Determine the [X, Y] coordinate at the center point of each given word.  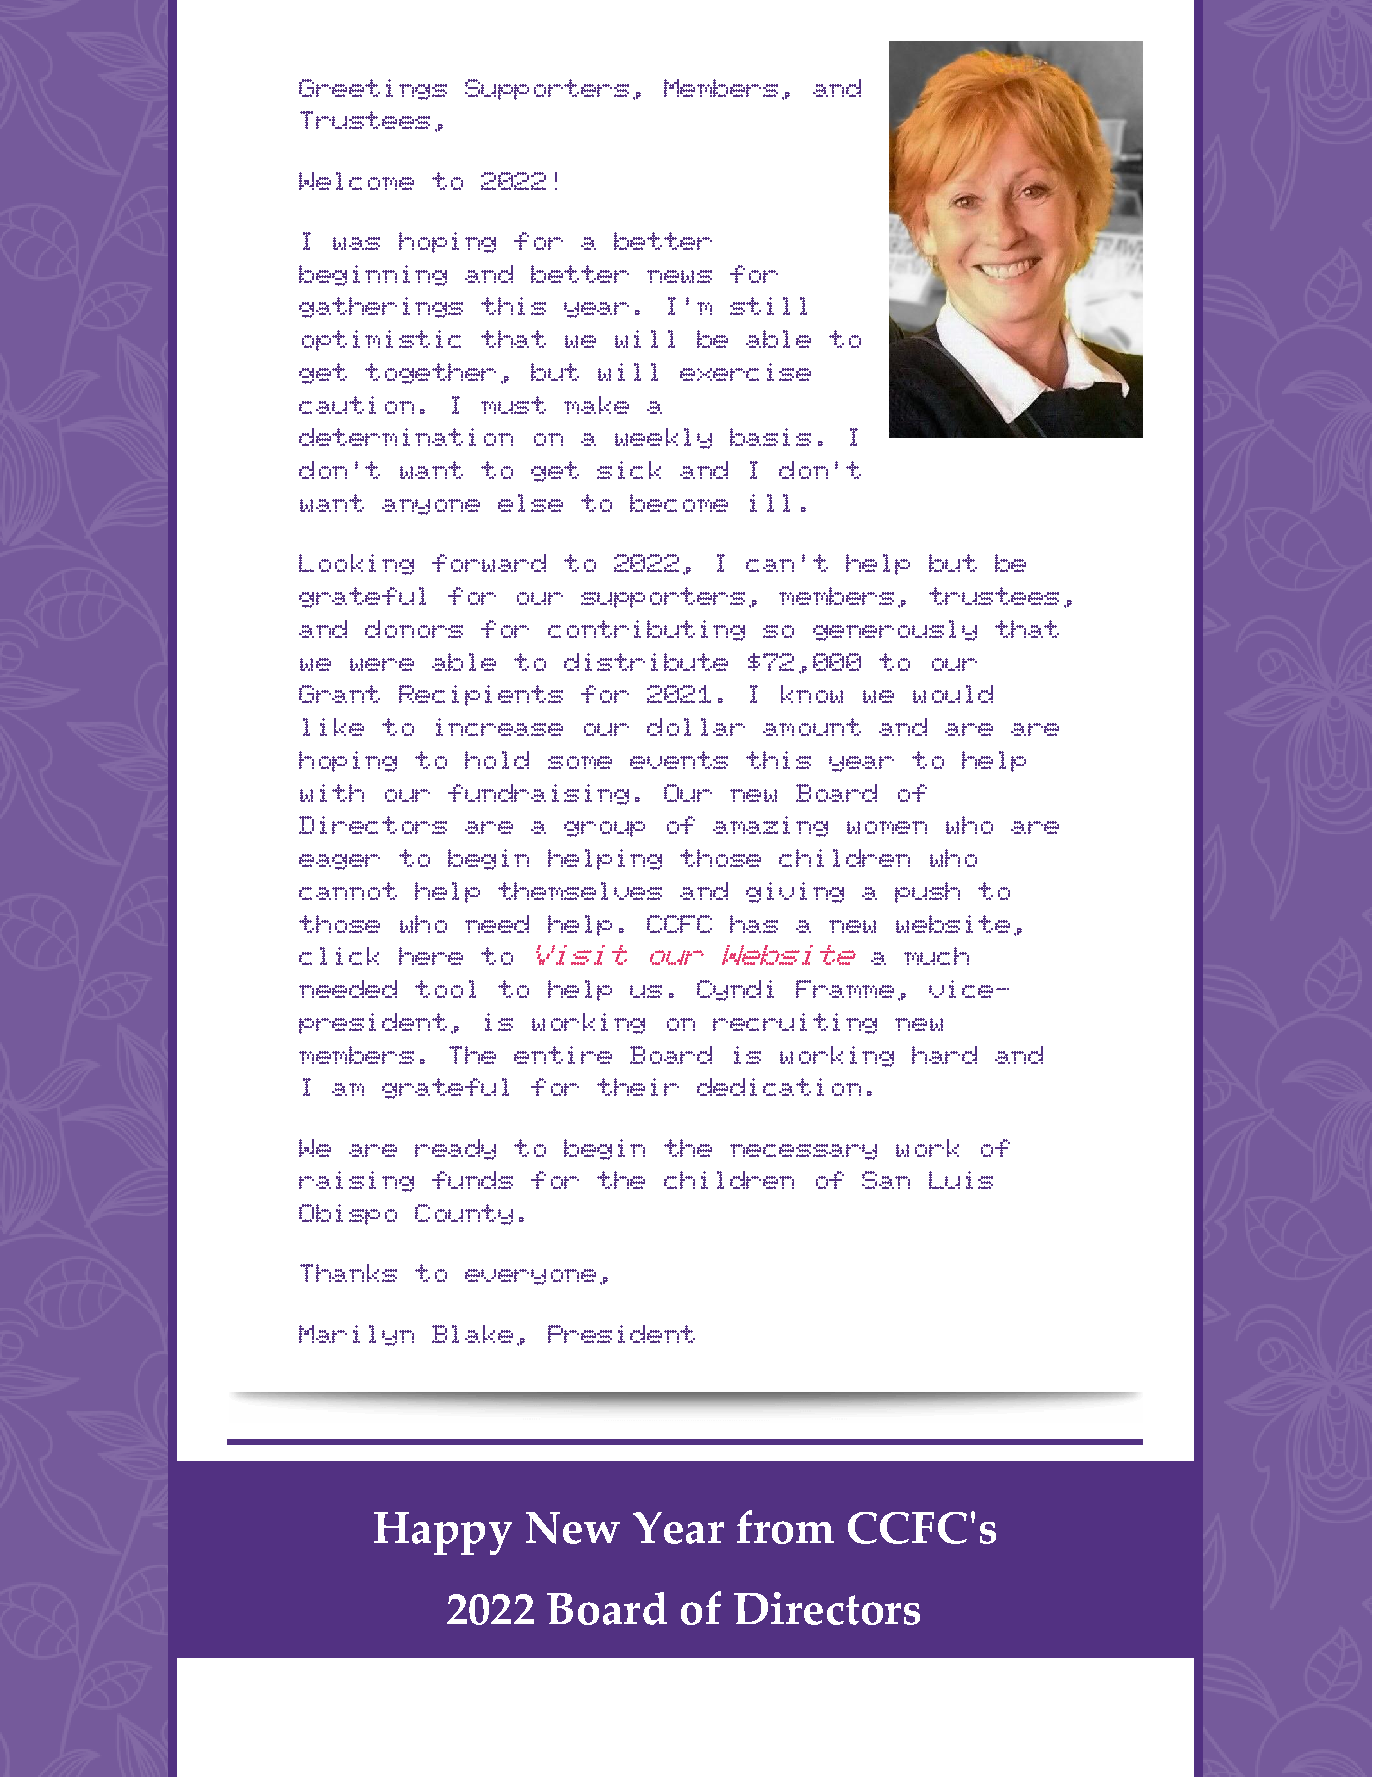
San [886, 1180]
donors [414, 629]
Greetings [373, 89]
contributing [646, 630]
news [679, 276]
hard [944, 1055]
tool [445, 989]
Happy [443, 1533]
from [785, 1527]
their [638, 1087]
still [768, 306]
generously [895, 630]
